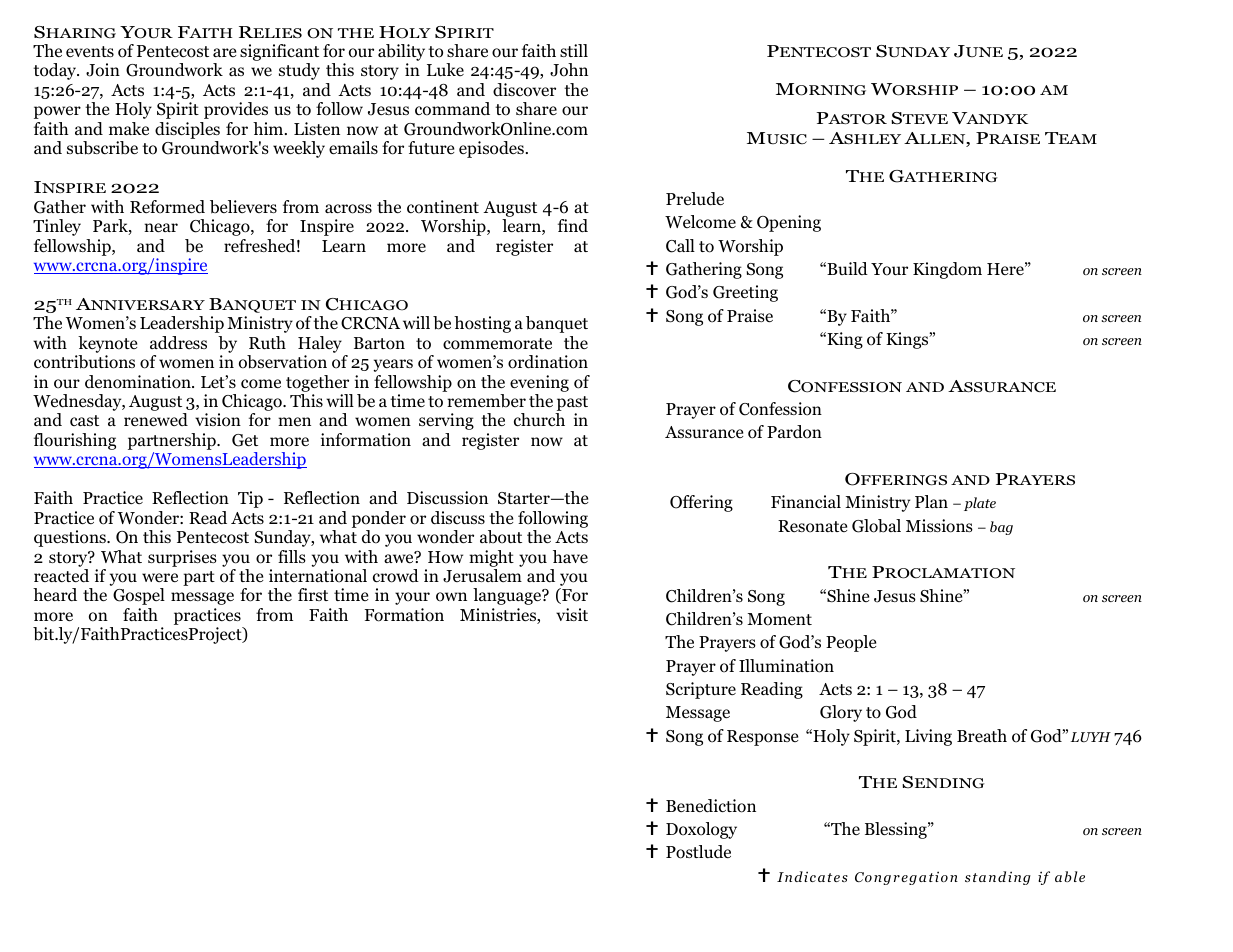 This screenshot has height=952, width=1233. What do you see at coordinates (178, 342) in the screenshot?
I see `address` at bounding box center [178, 342].
